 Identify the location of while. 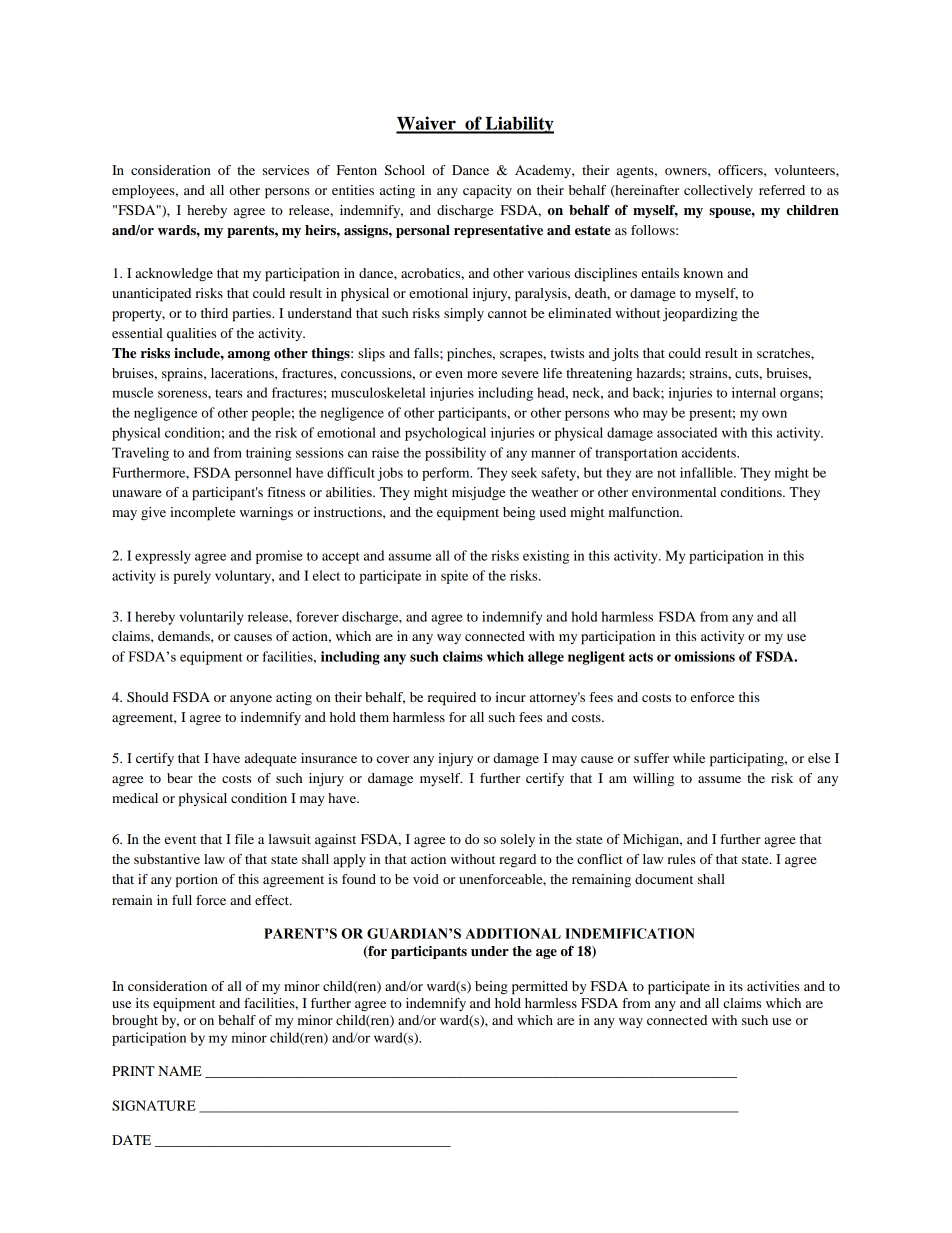
(689, 758).
